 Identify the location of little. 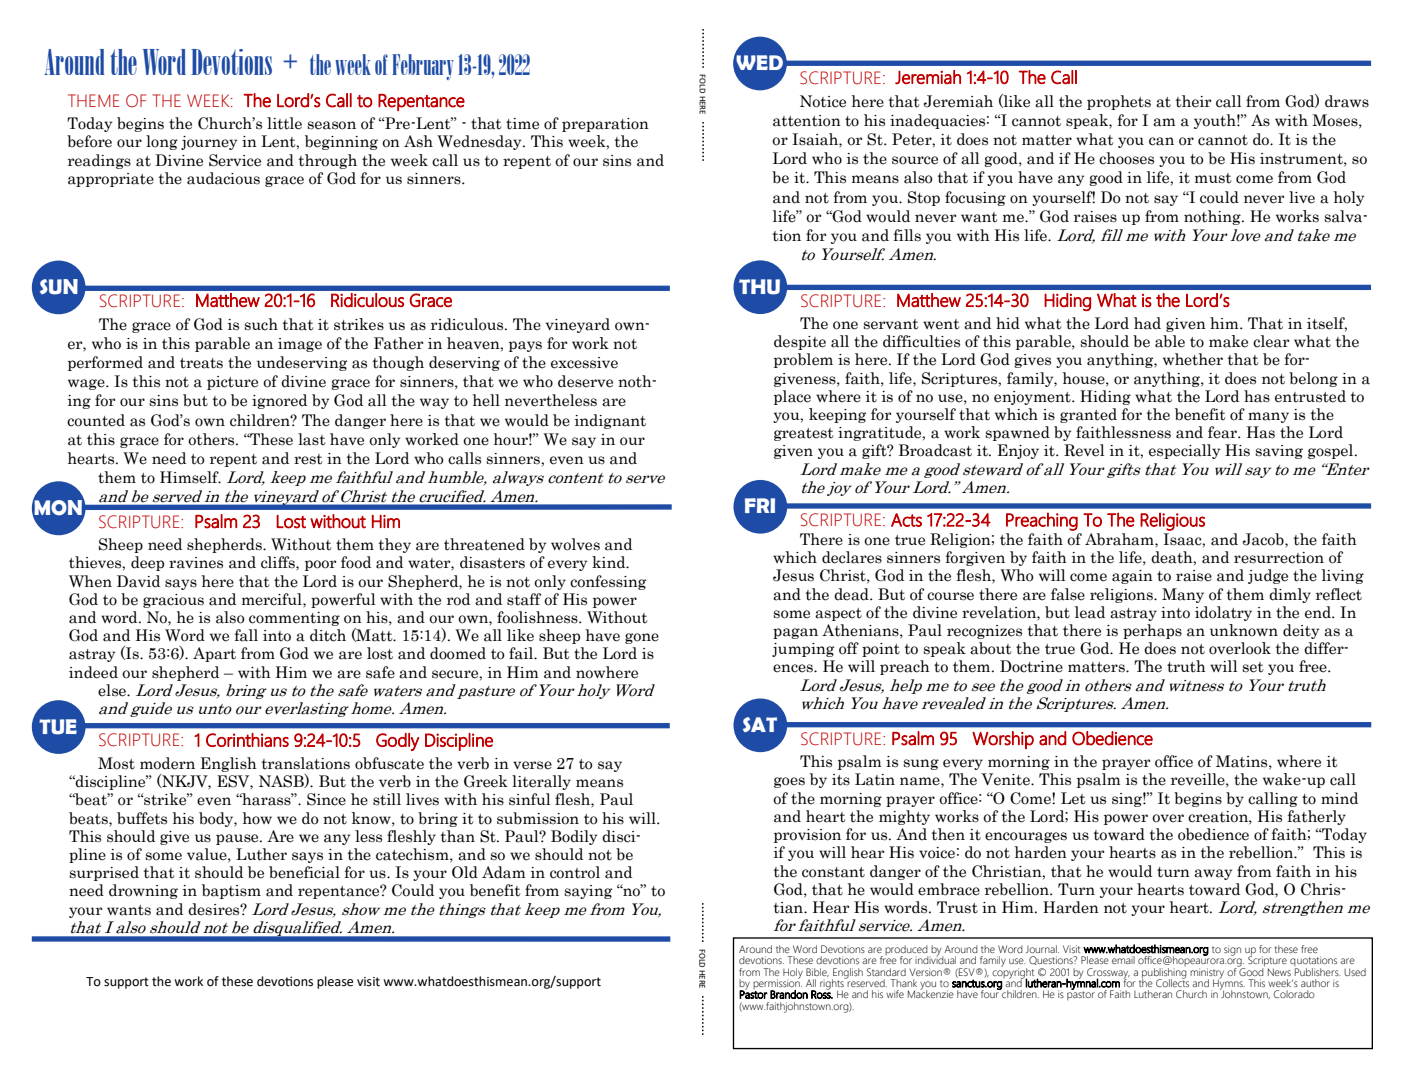
(284, 123).
